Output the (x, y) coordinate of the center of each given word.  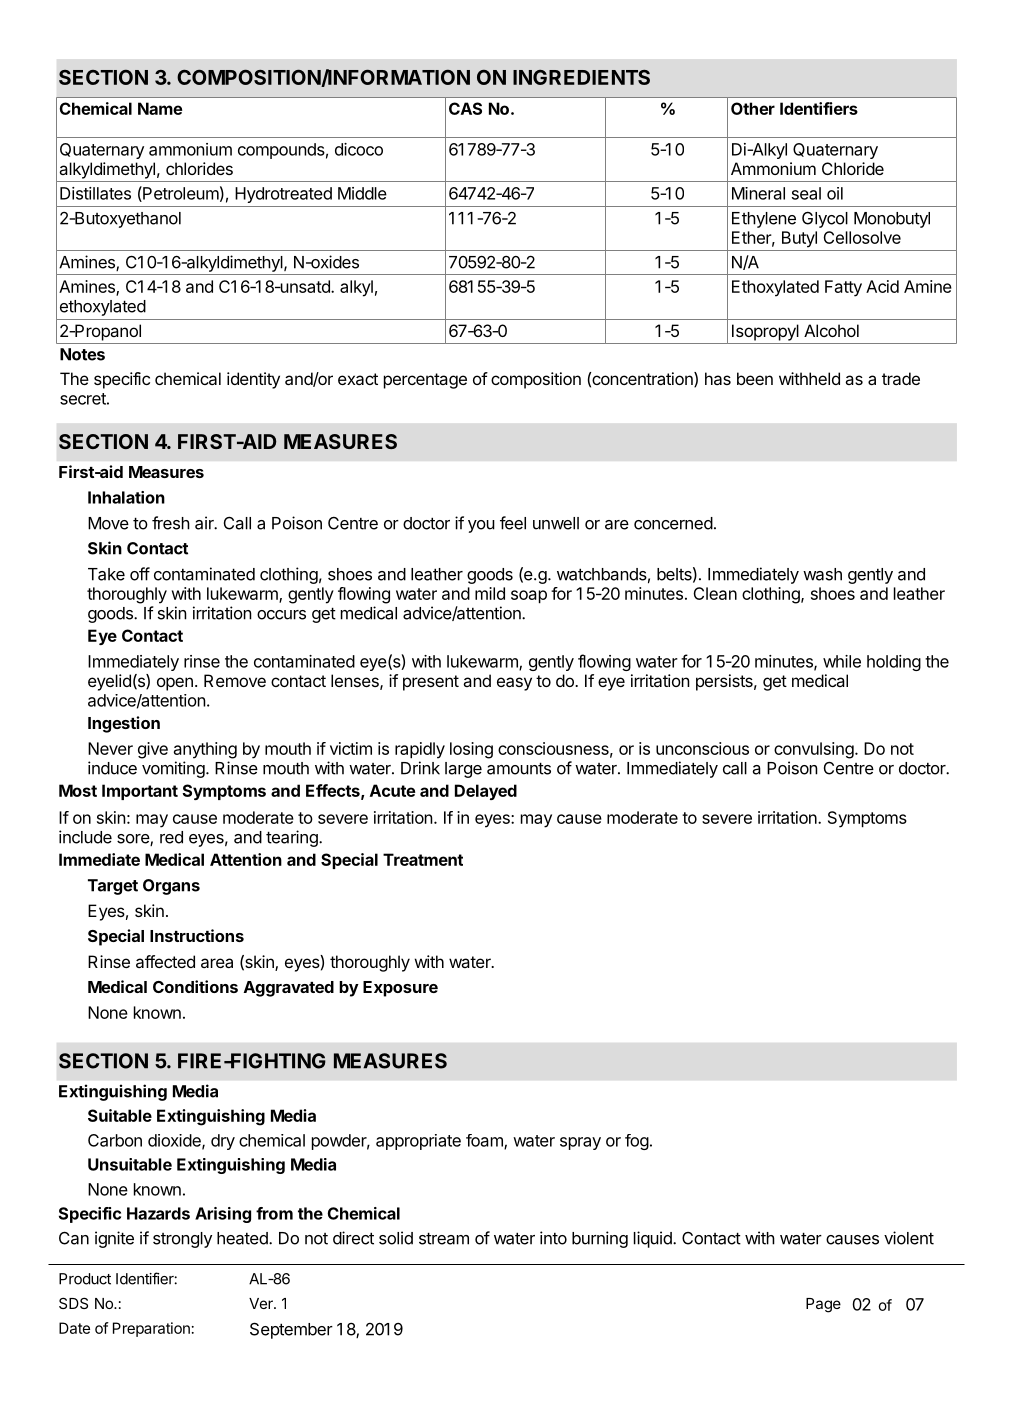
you (481, 526)
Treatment (423, 859)
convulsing (814, 750)
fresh (171, 523)
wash (822, 574)
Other (753, 108)
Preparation (151, 1329)
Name (160, 108)
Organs (171, 887)
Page (823, 1305)
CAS (465, 108)
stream (444, 1238)
